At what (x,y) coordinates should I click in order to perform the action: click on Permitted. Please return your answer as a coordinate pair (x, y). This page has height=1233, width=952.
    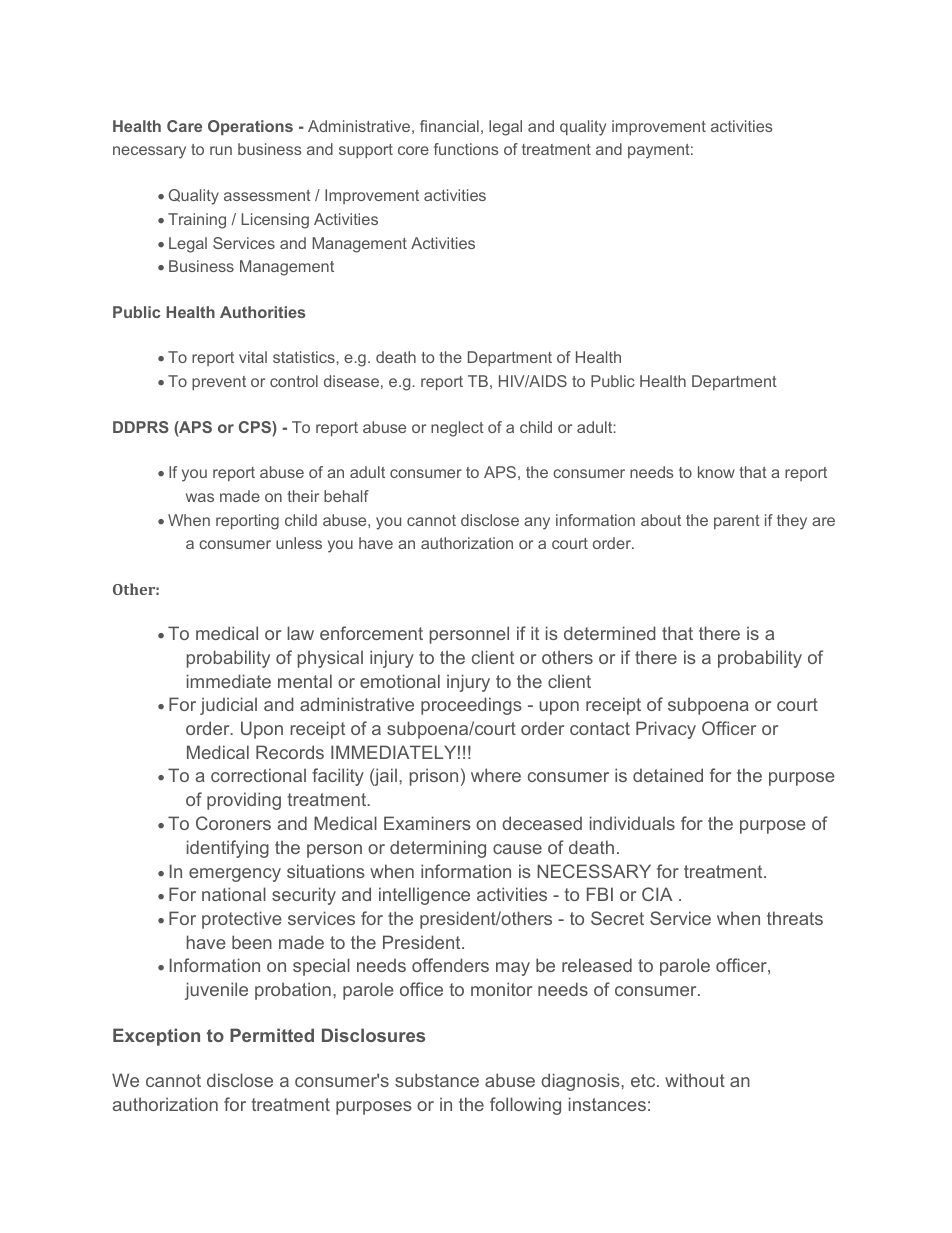
    Looking at the image, I should click on (272, 1035).
